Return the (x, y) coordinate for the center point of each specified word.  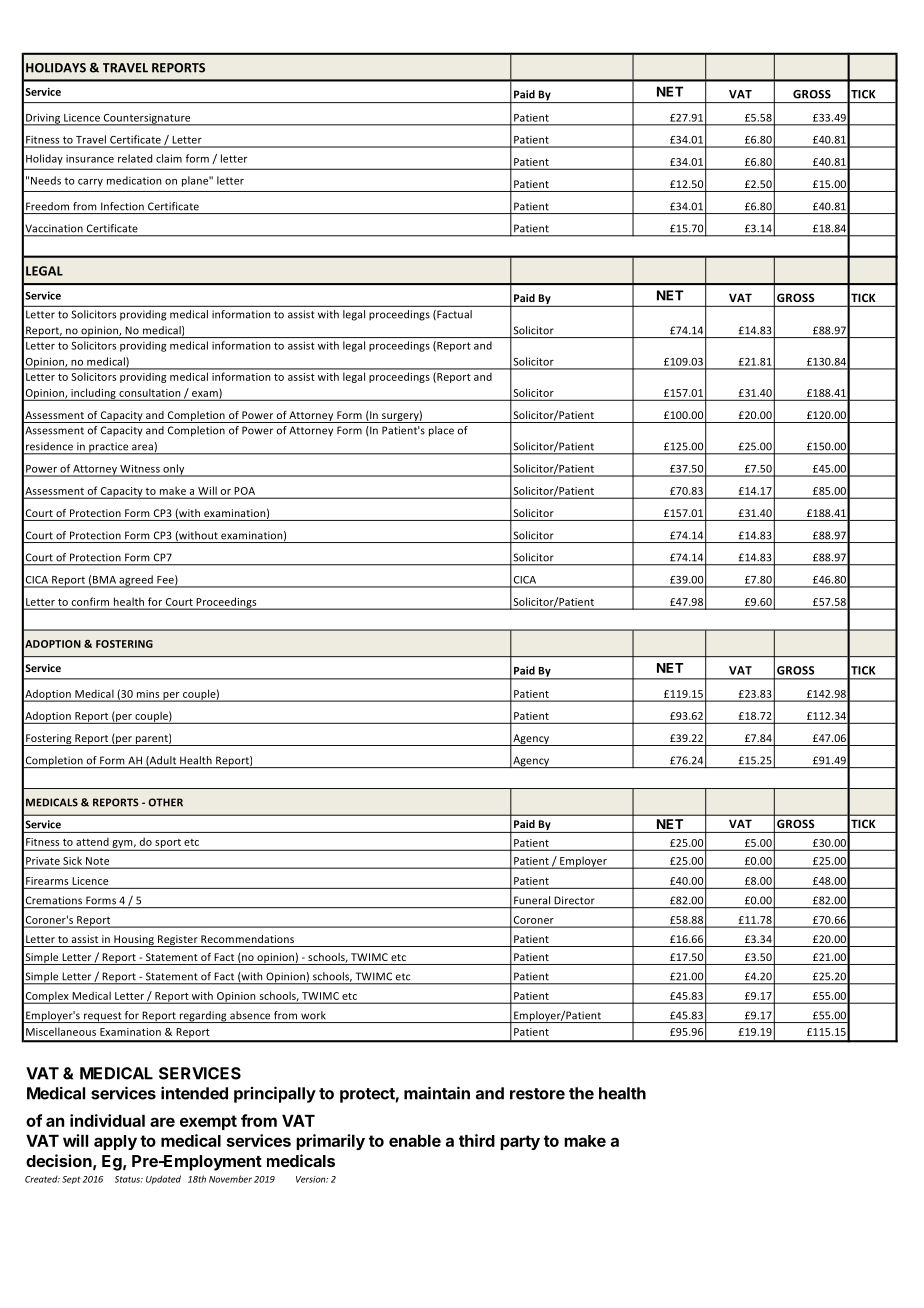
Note (97, 861)
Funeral (532, 900)
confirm (90, 601)
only (174, 470)
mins (148, 694)
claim (169, 158)
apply (115, 1142)
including (93, 394)
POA (245, 491)
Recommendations (247, 939)
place (441, 431)
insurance (90, 159)
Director (575, 900)
